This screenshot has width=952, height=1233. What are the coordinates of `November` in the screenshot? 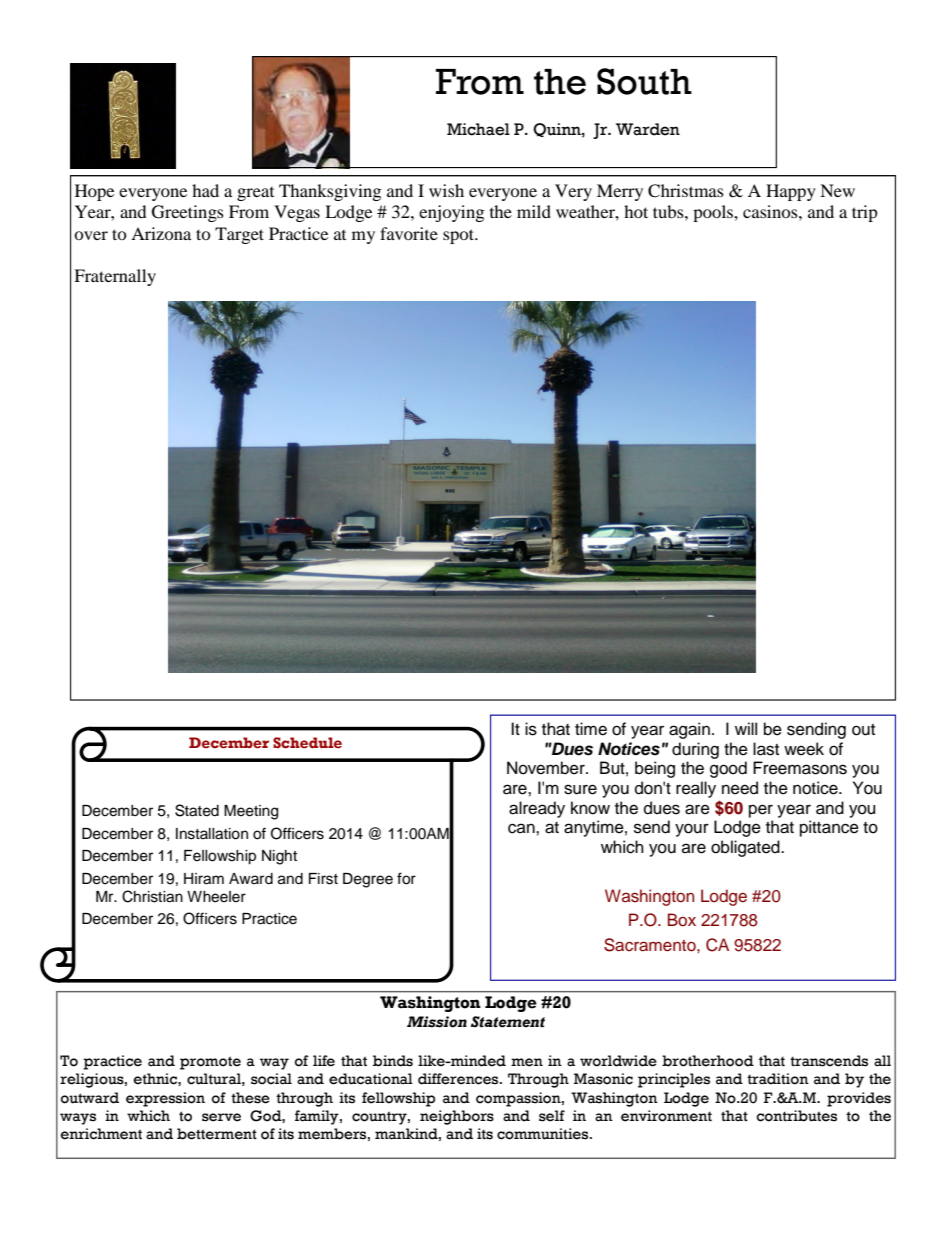 It's located at (547, 768).
